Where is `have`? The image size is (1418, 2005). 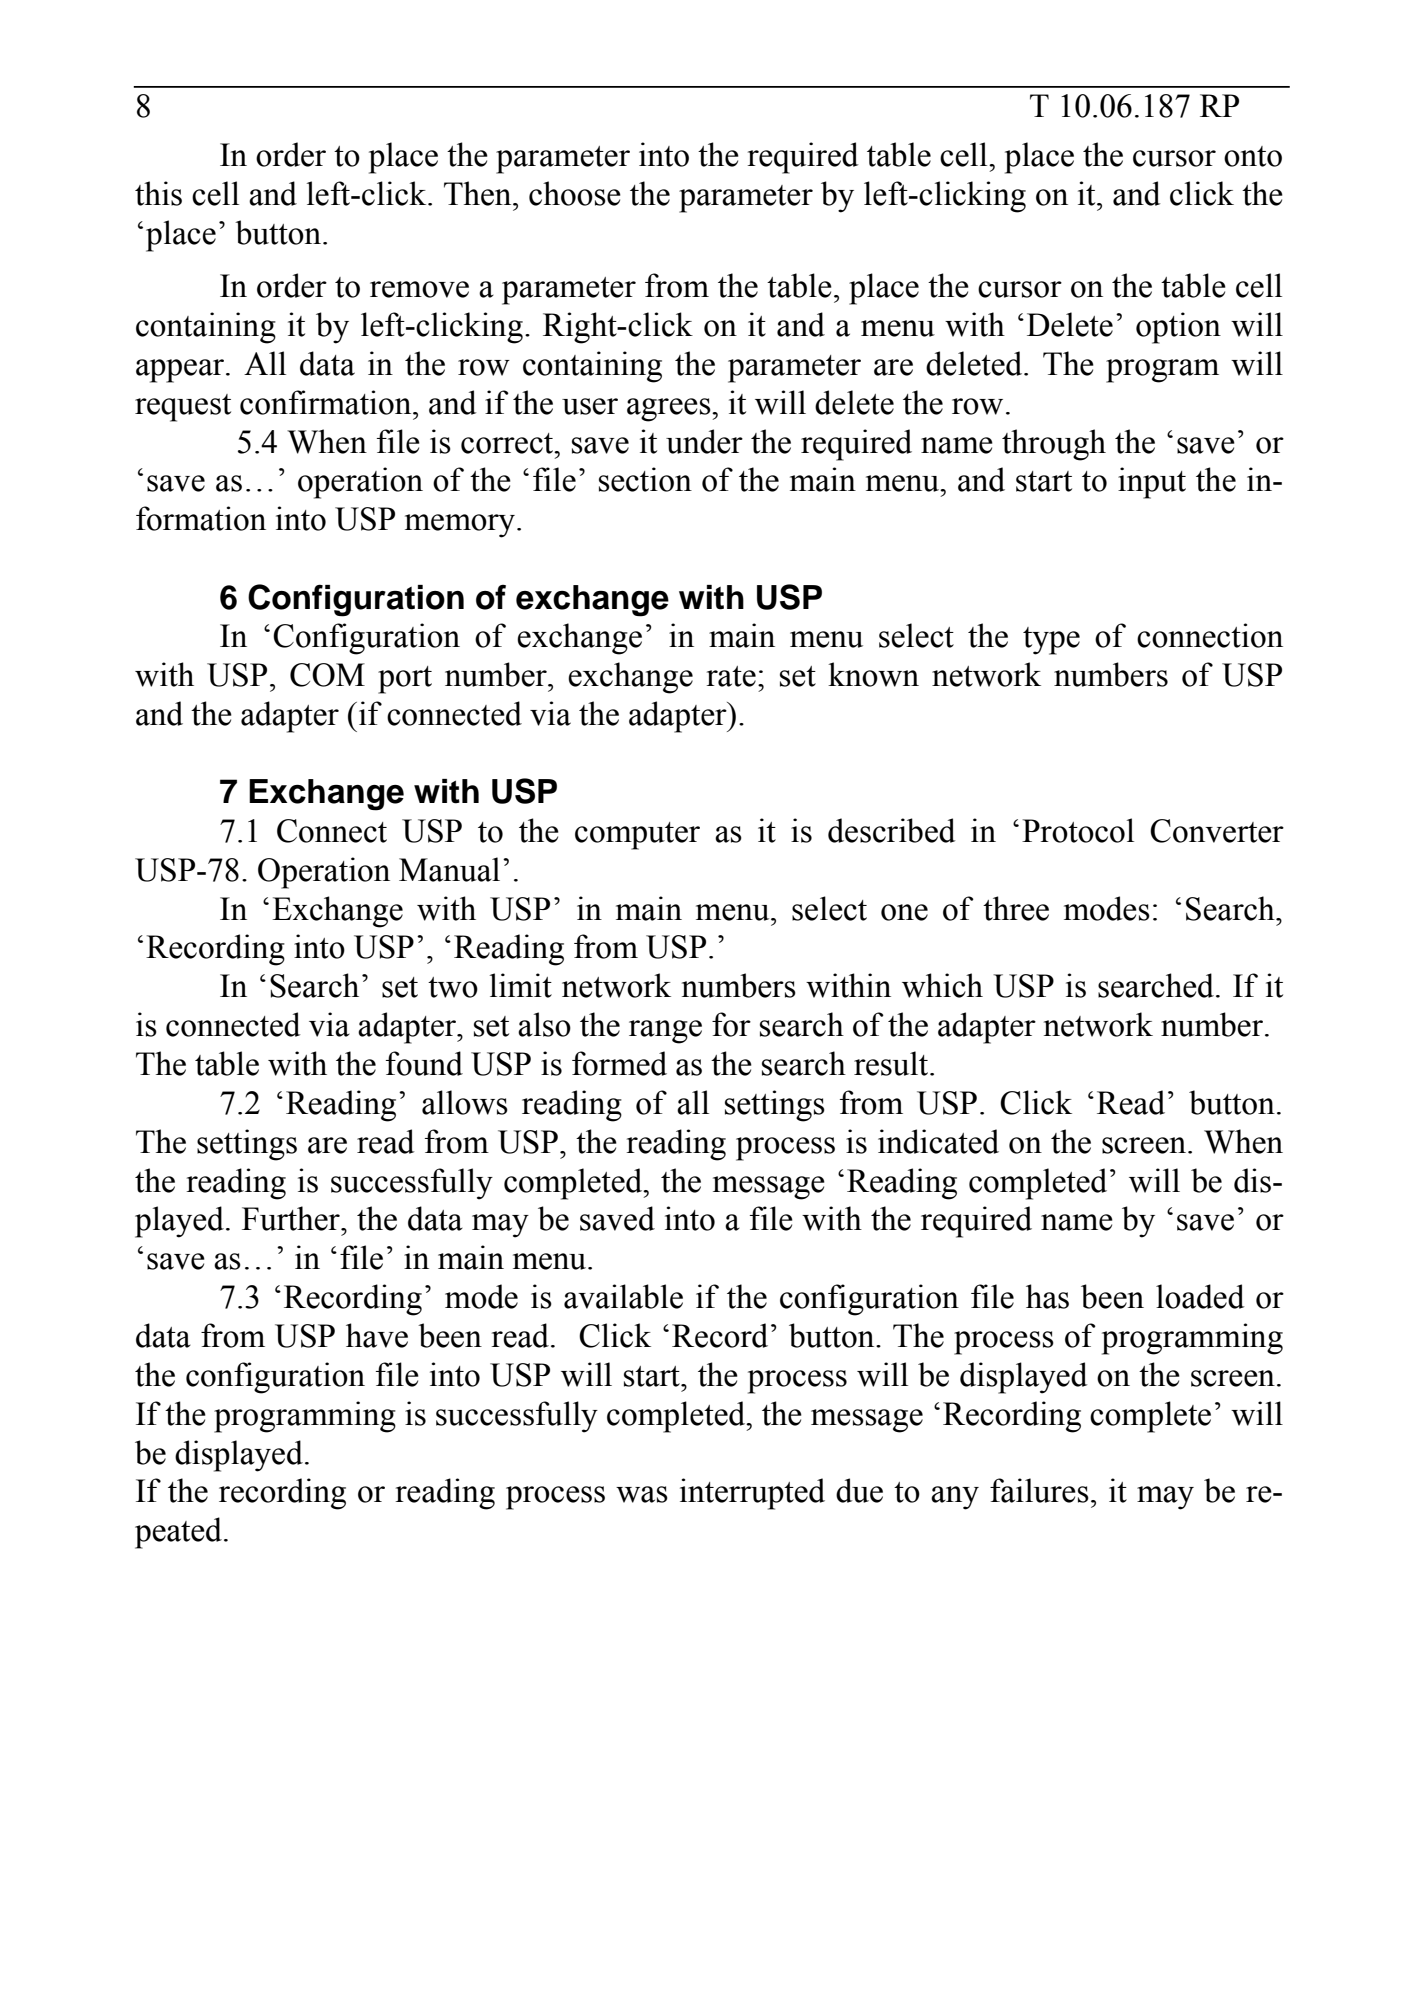
have is located at coordinates (377, 1335).
